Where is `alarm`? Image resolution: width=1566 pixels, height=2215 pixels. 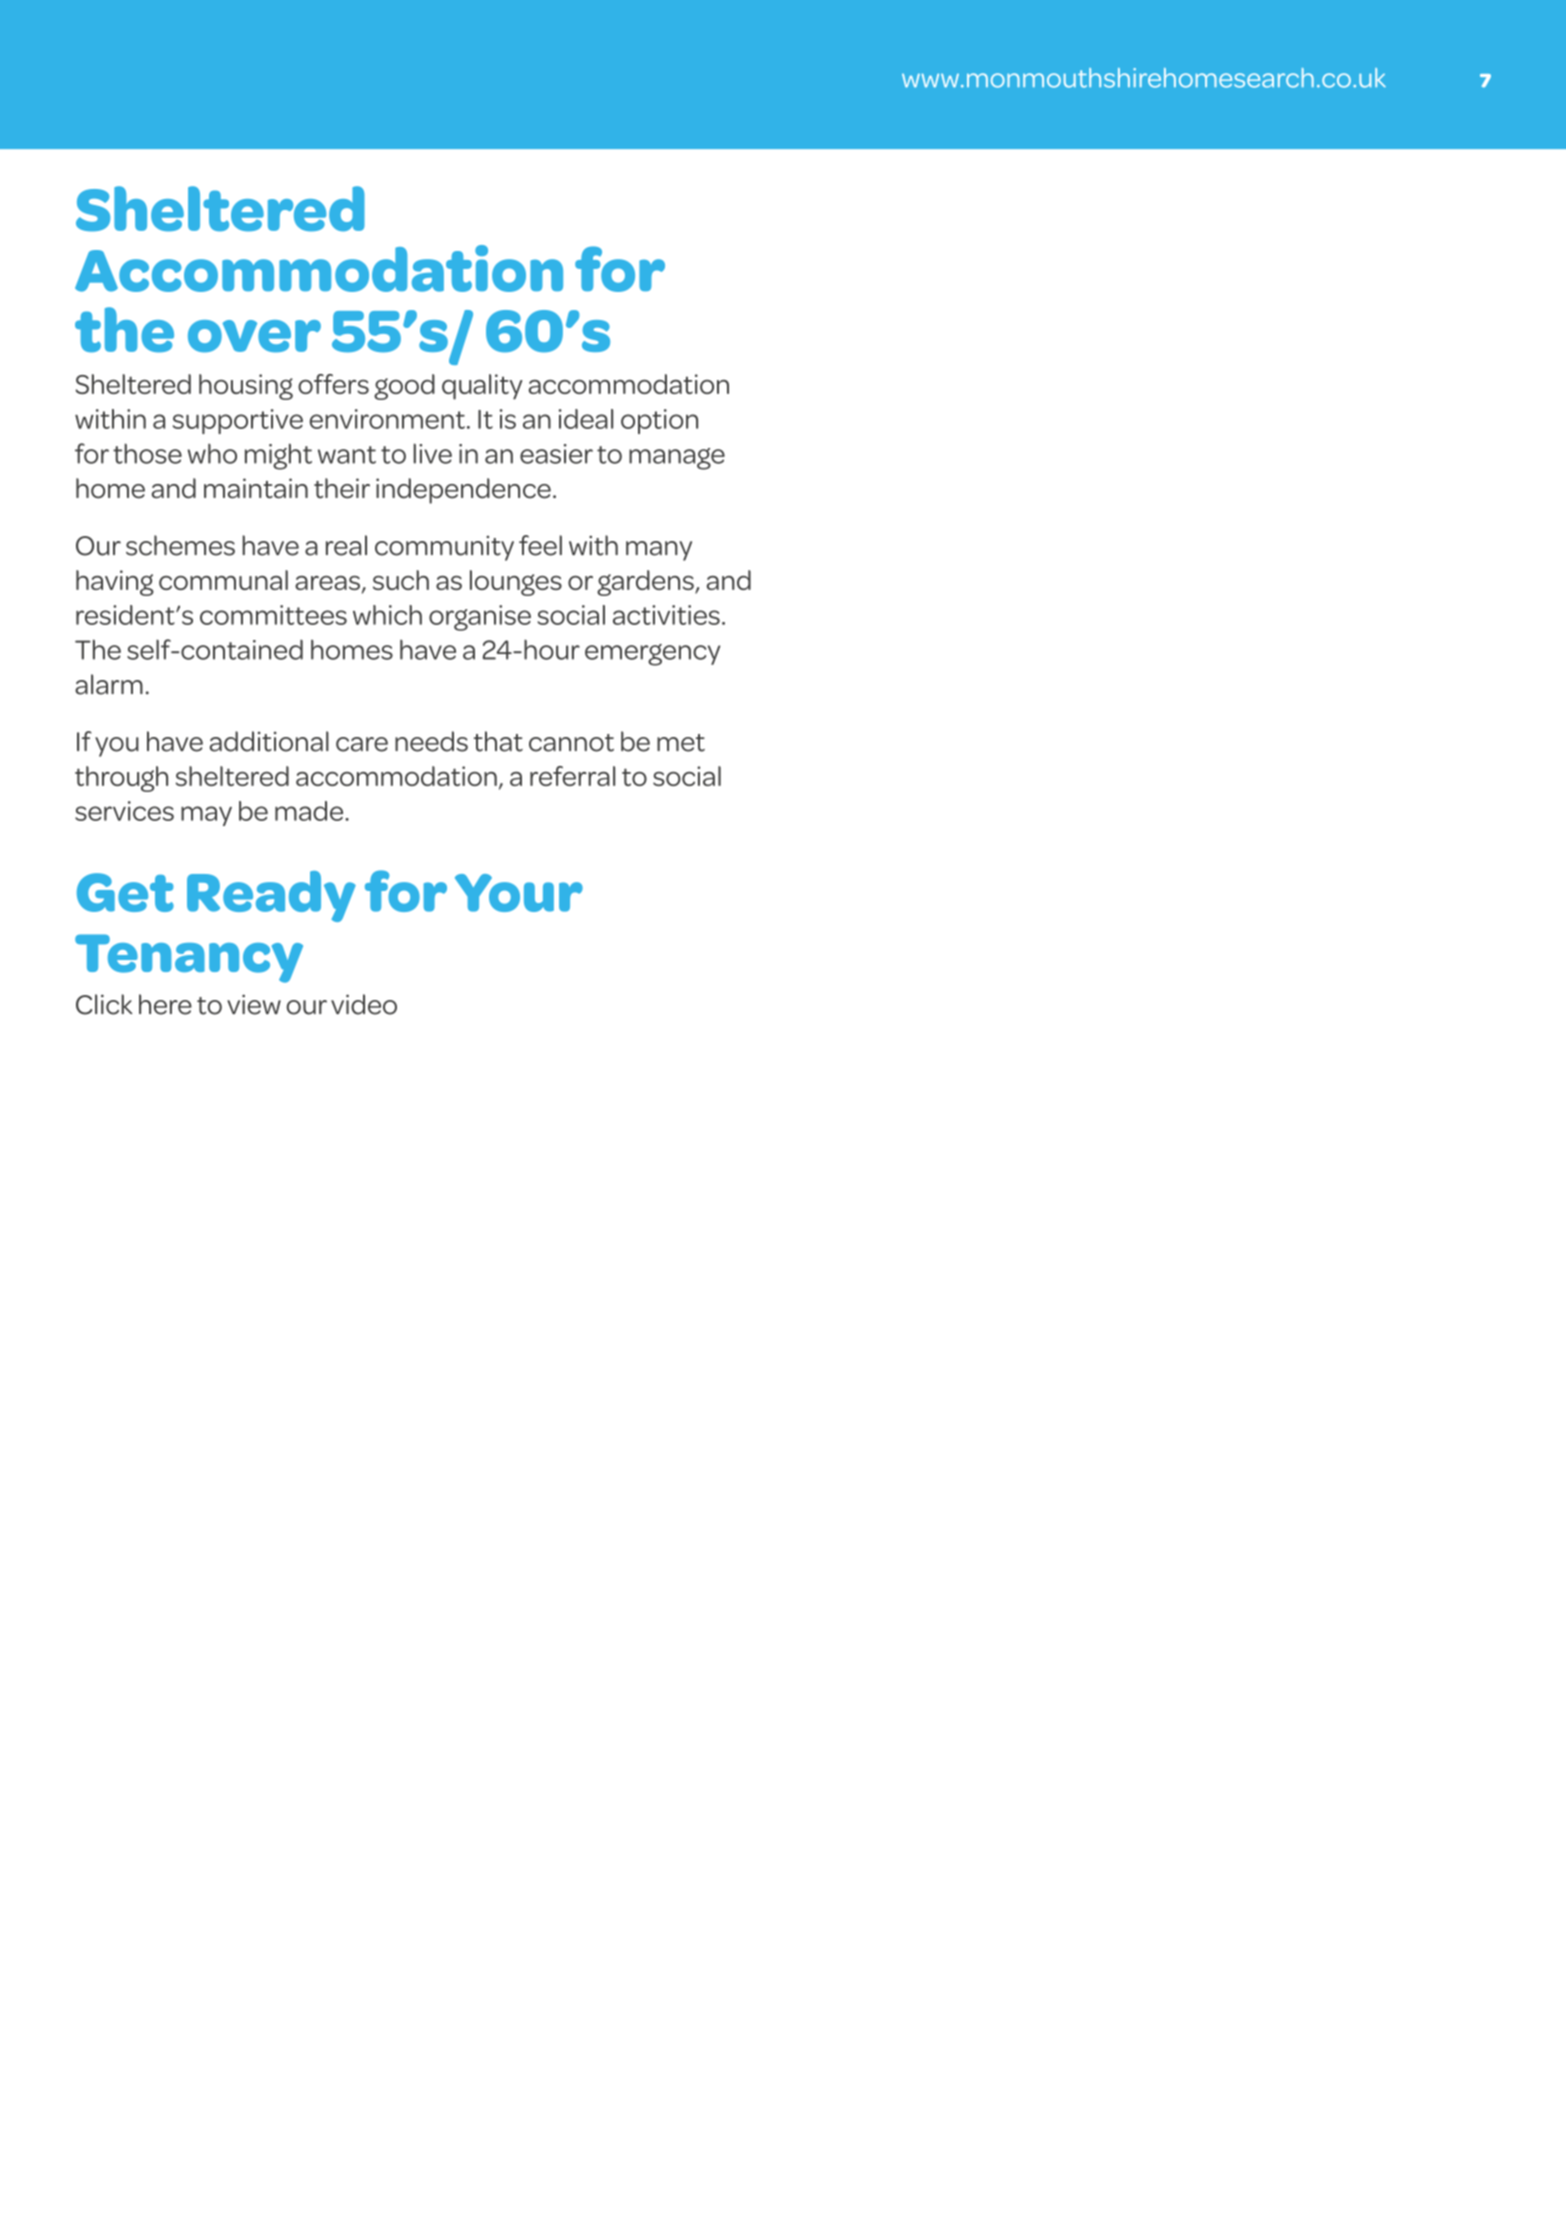
alarm is located at coordinates (109, 684).
